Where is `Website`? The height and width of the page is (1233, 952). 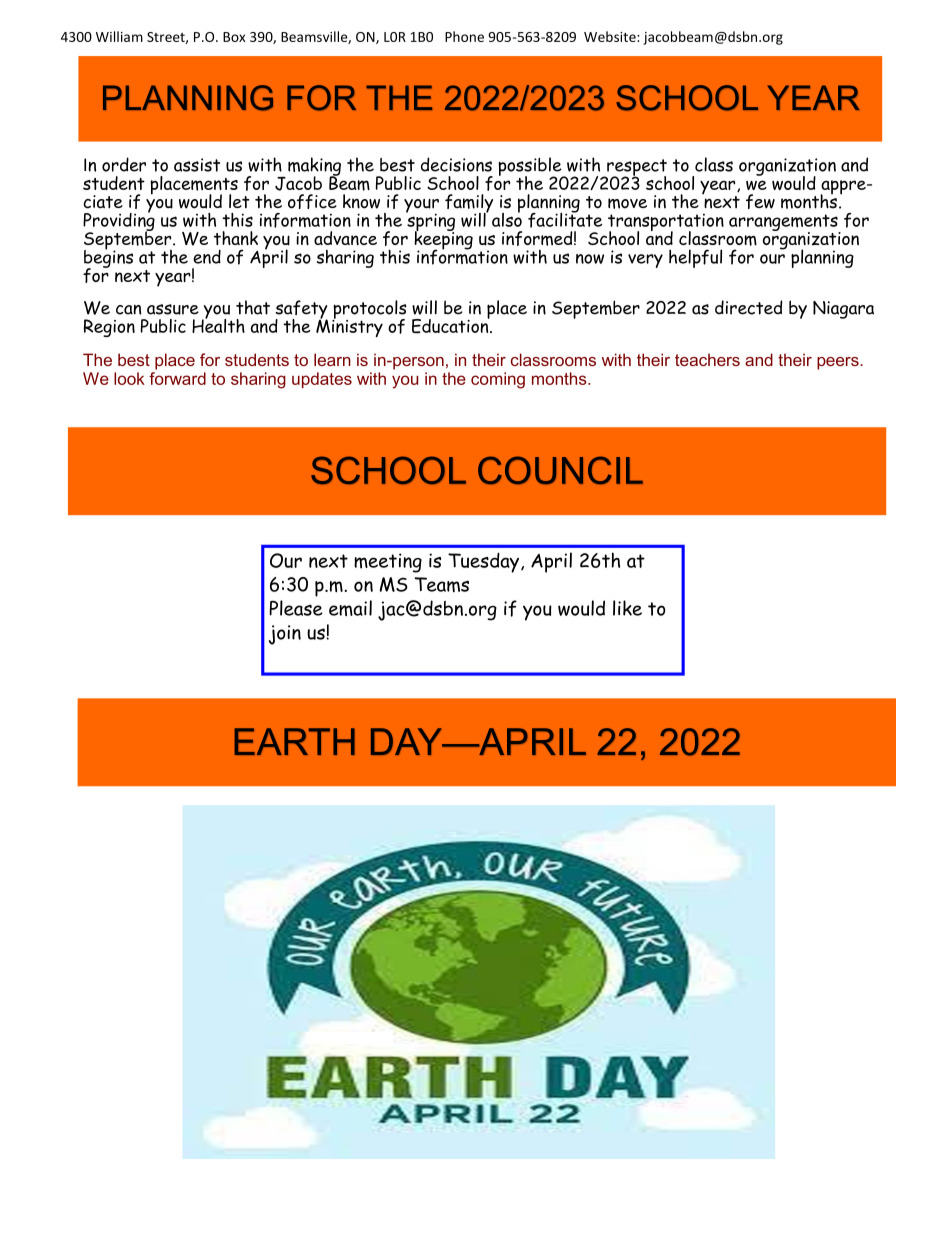
Website is located at coordinates (611, 36).
